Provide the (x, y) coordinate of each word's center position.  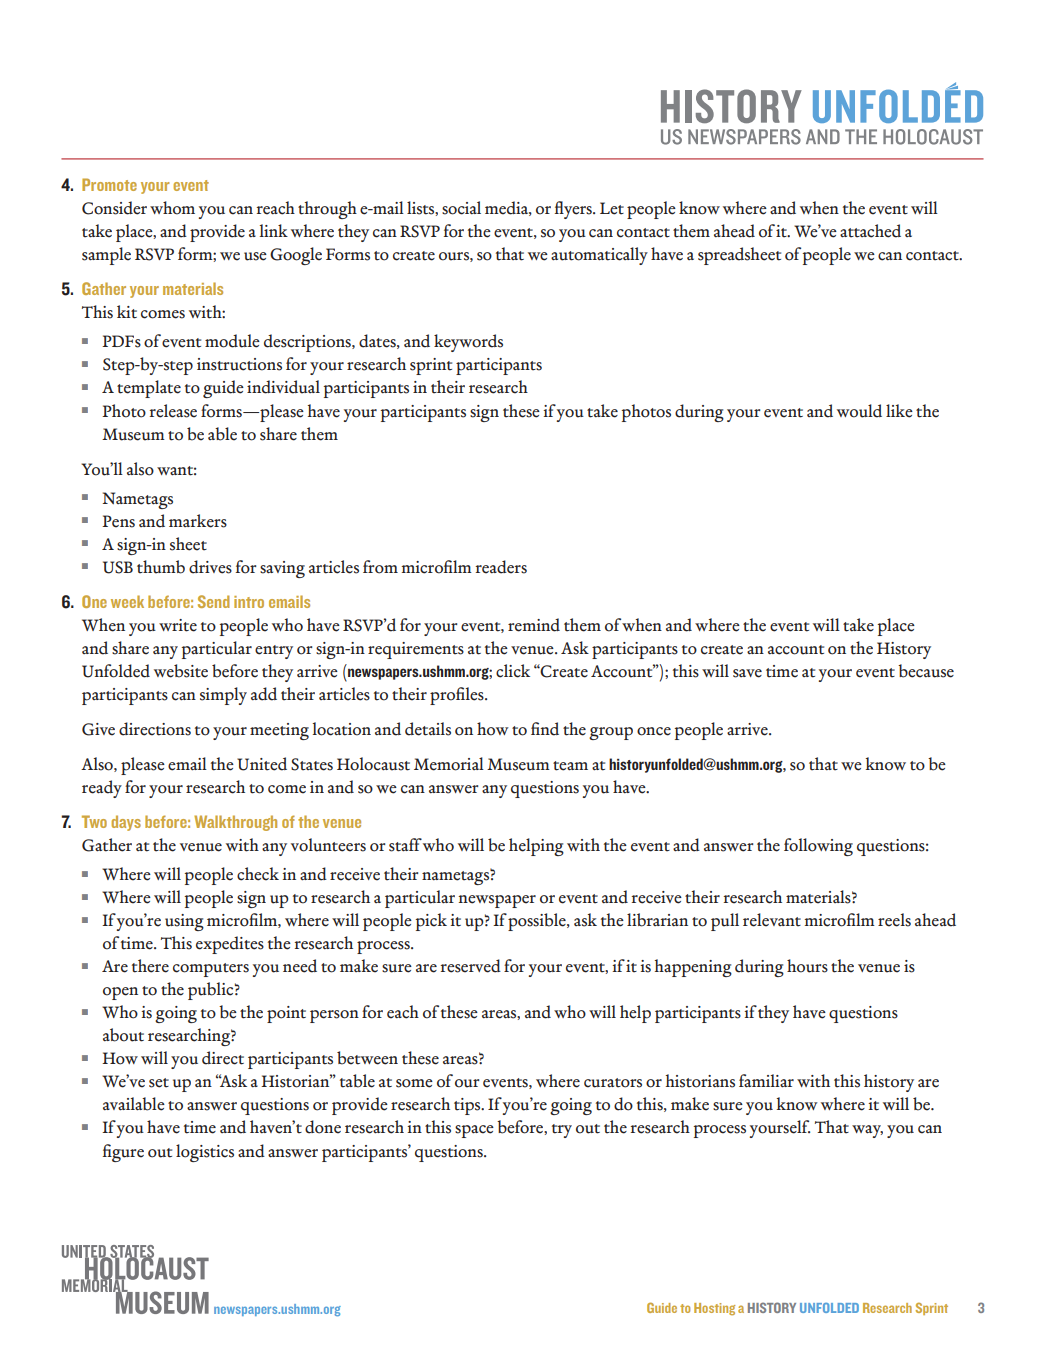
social (461, 208)
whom (172, 208)
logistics (205, 1153)
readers (501, 567)
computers (211, 970)
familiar (766, 1081)
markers (198, 521)
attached (870, 231)
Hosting (714, 1309)
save (747, 673)
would (859, 411)
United (262, 764)
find (545, 729)
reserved (471, 966)
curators (613, 1083)
